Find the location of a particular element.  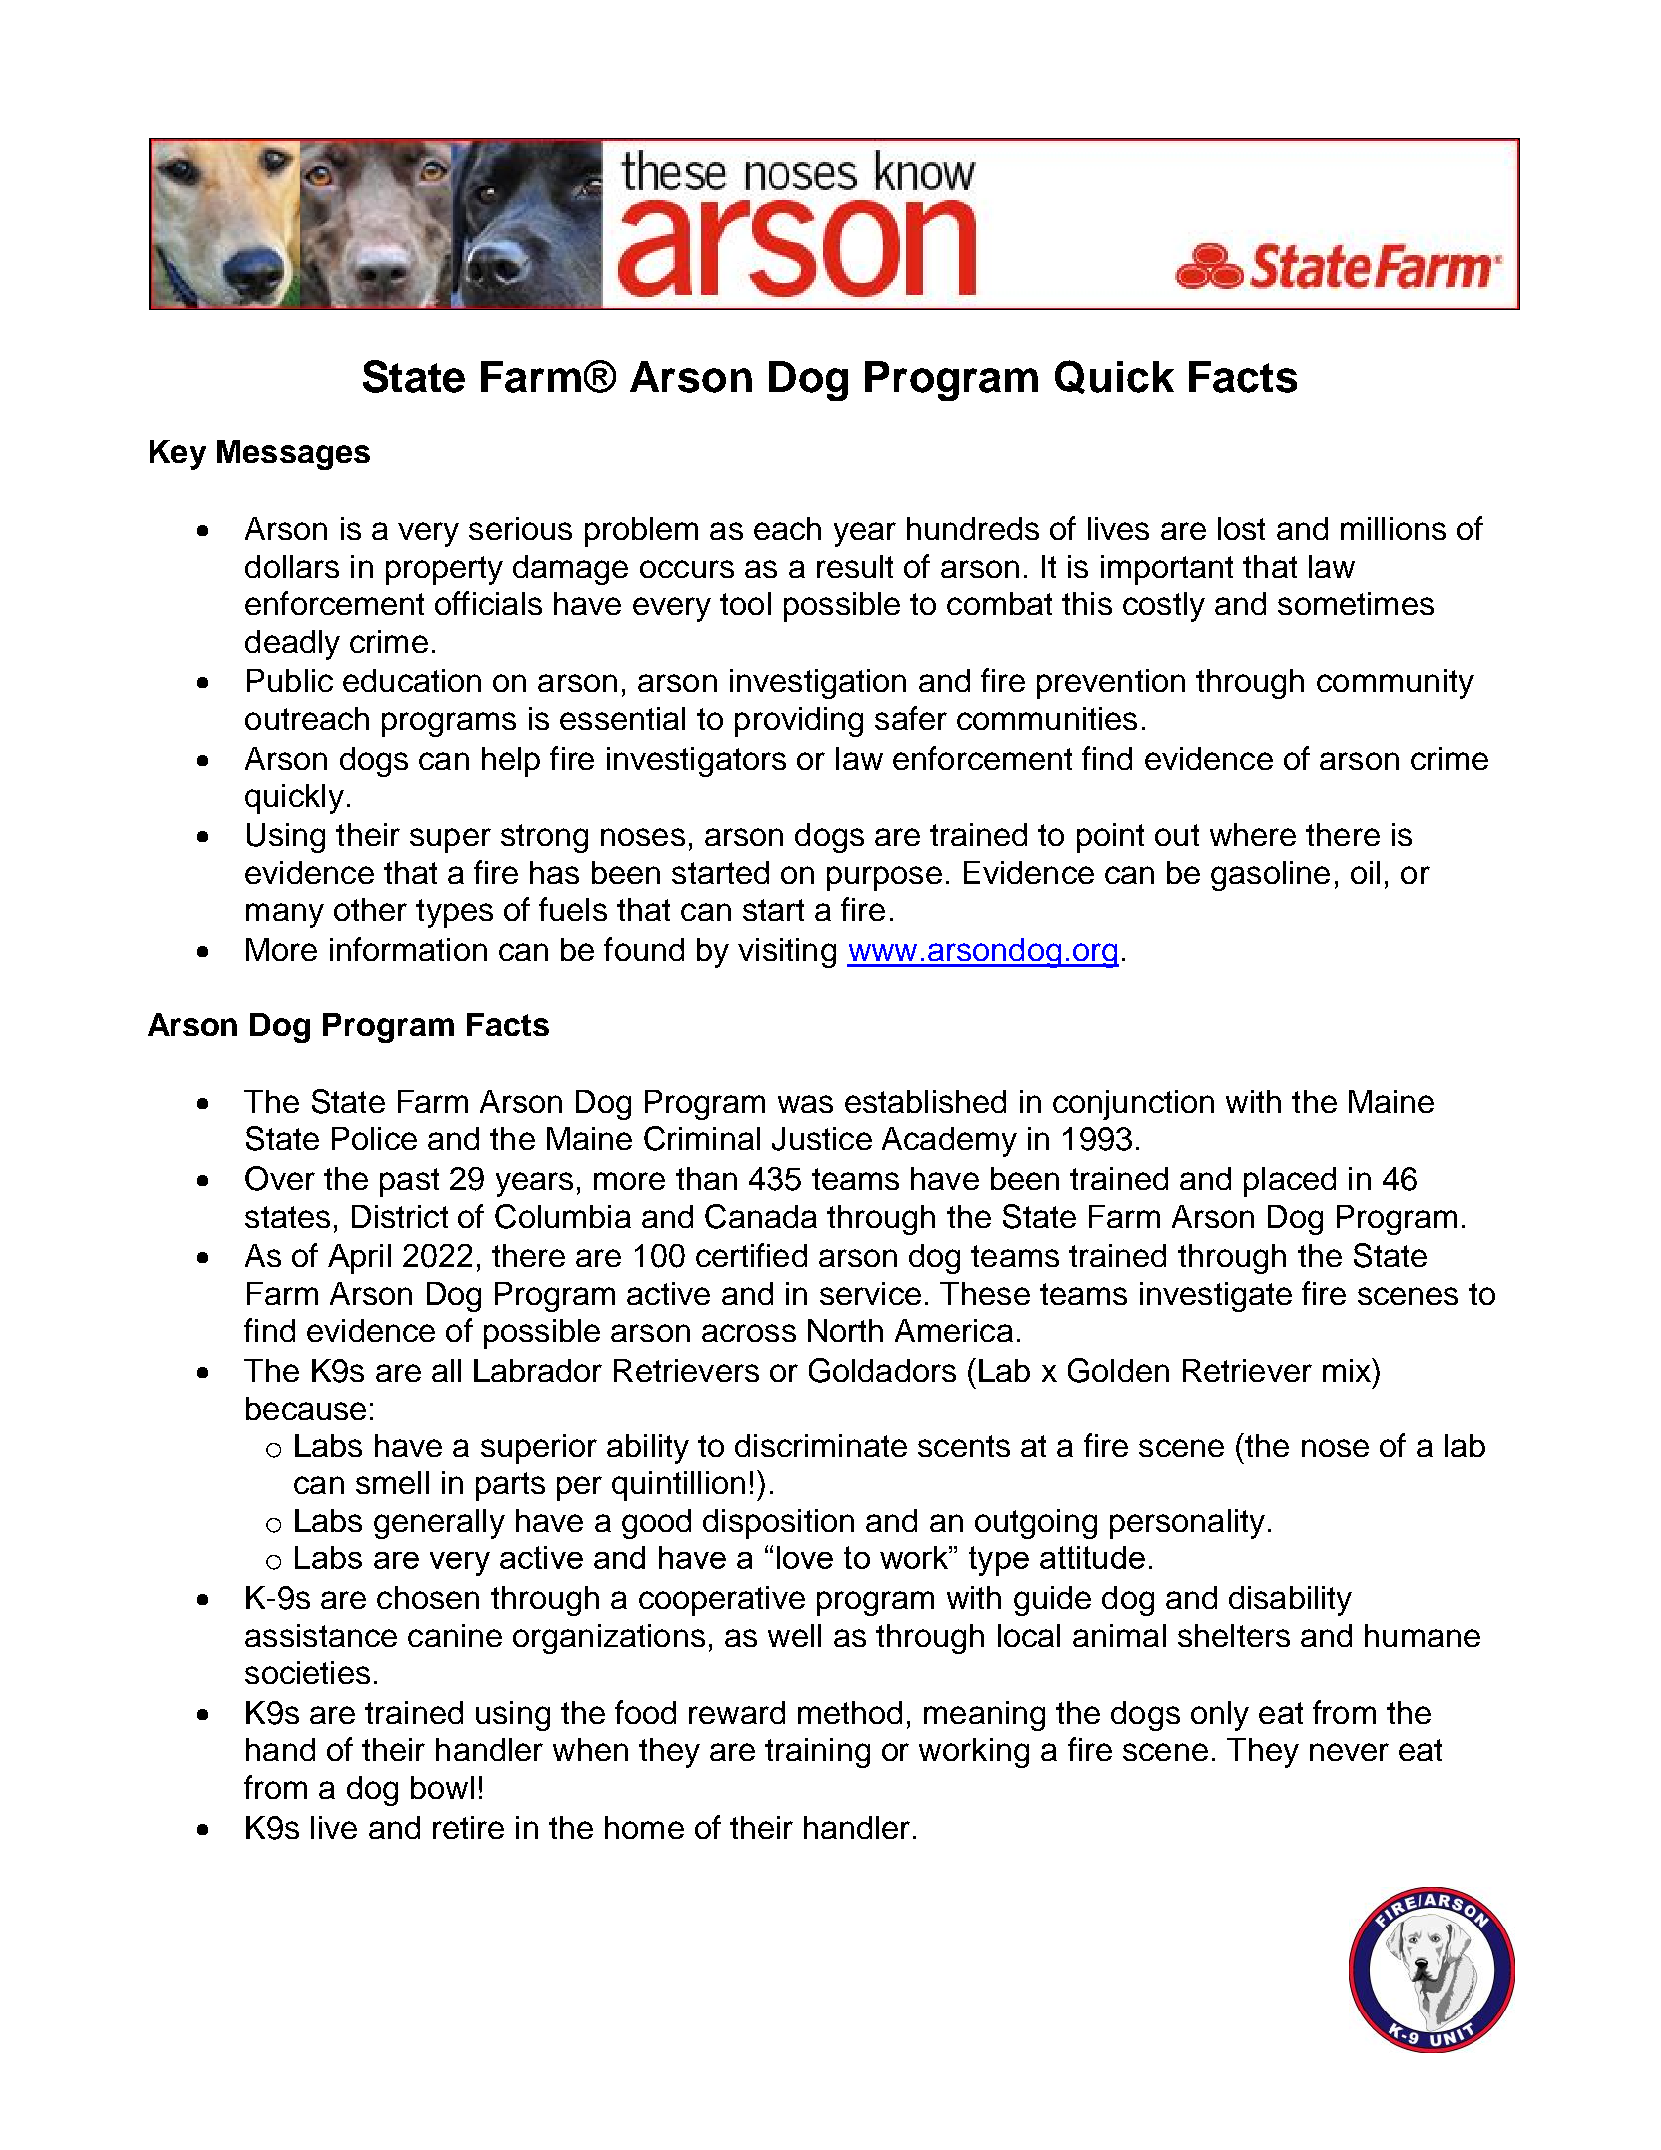

smell is located at coordinates (392, 1482).
